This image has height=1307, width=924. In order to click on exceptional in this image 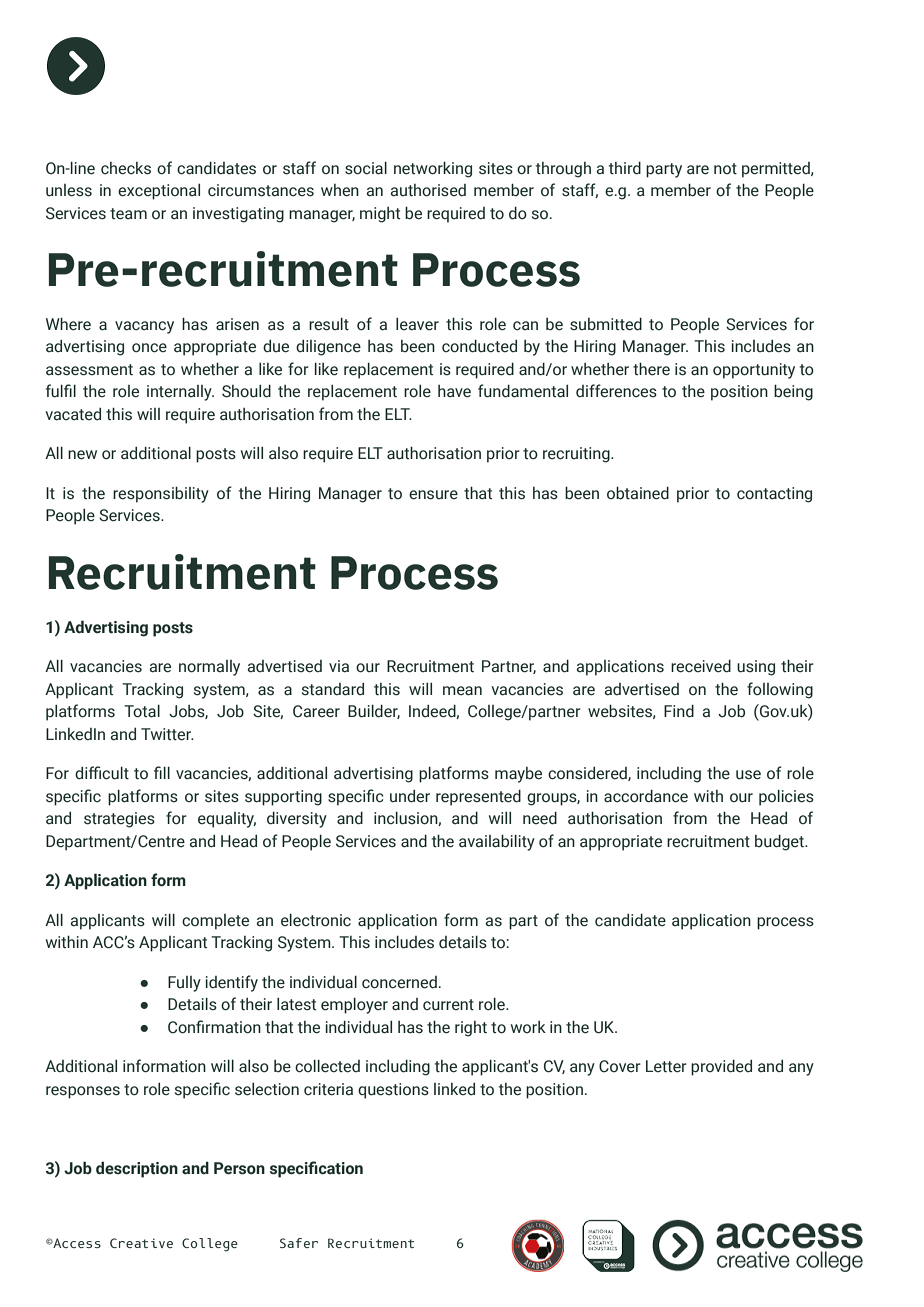, I will do `click(159, 192)`.
